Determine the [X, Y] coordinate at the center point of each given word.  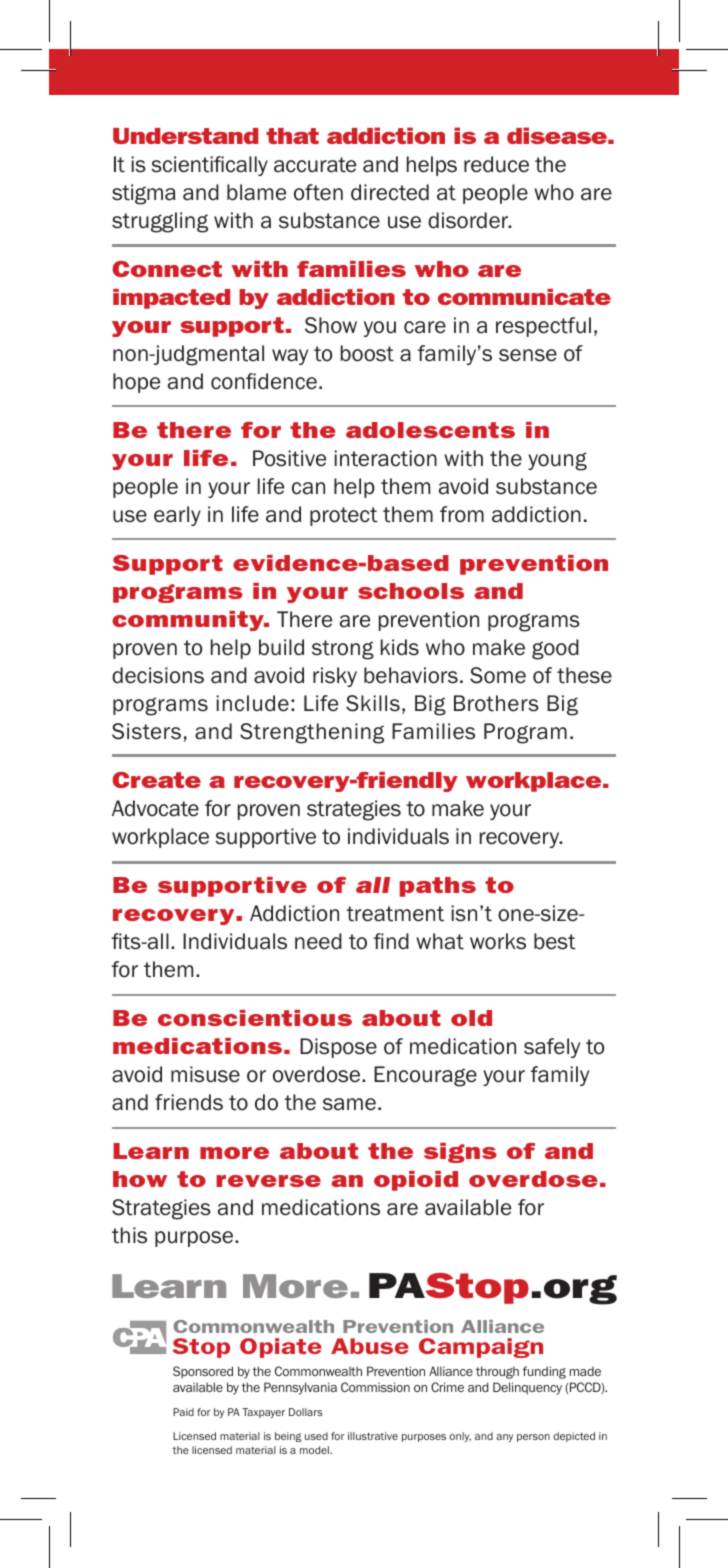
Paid [183, 1412]
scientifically [209, 166]
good [555, 649]
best [555, 941]
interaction [385, 458]
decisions [158, 675]
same [349, 1104]
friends [189, 1102]
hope [136, 383]
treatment [395, 914]
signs [460, 1153]
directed [390, 192]
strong [343, 650]
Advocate [155, 808]
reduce [496, 164]
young [557, 461]
